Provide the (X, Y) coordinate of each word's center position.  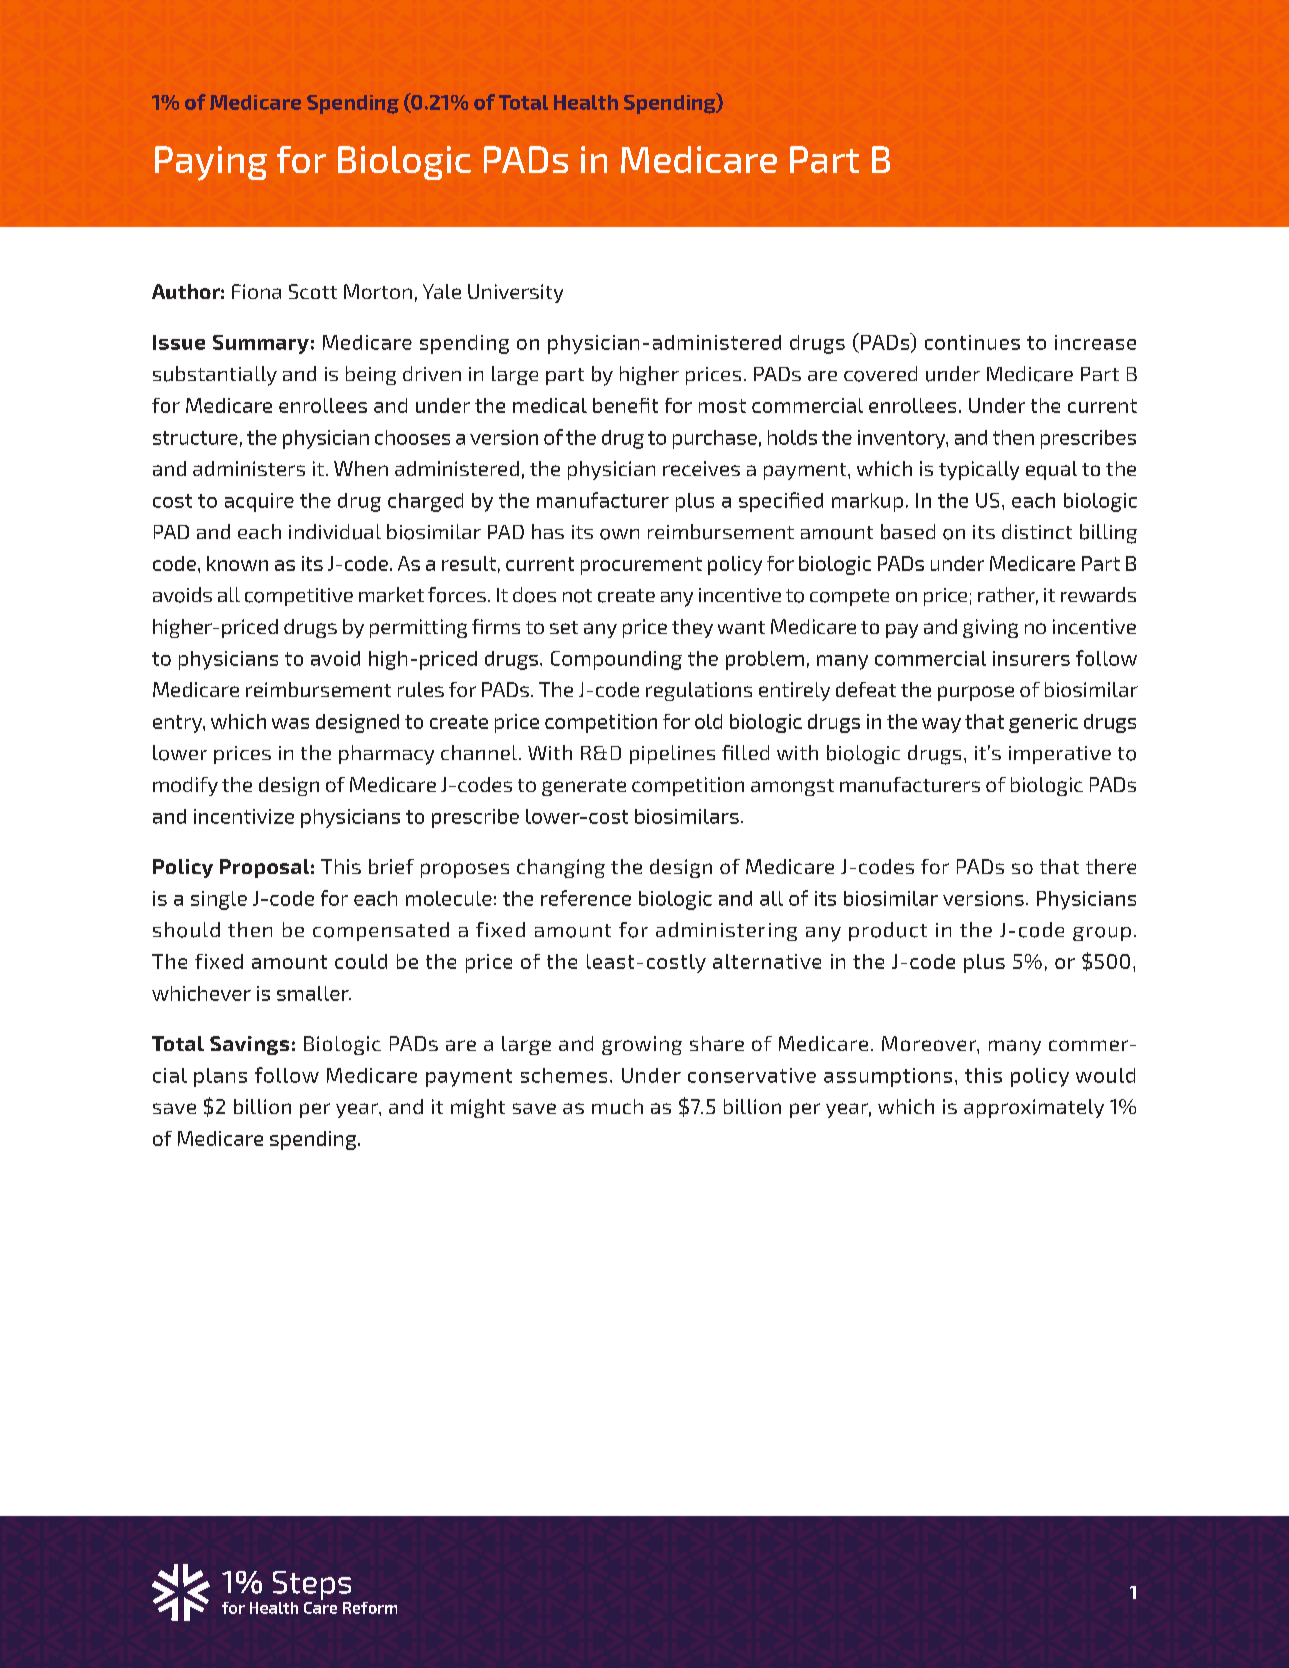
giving (990, 628)
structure (195, 438)
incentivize (244, 816)
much (617, 1106)
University (515, 293)
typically (979, 470)
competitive (299, 597)
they (692, 628)
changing (561, 868)
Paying (211, 163)
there (1111, 866)
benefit (625, 405)
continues (972, 342)
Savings (249, 1045)
